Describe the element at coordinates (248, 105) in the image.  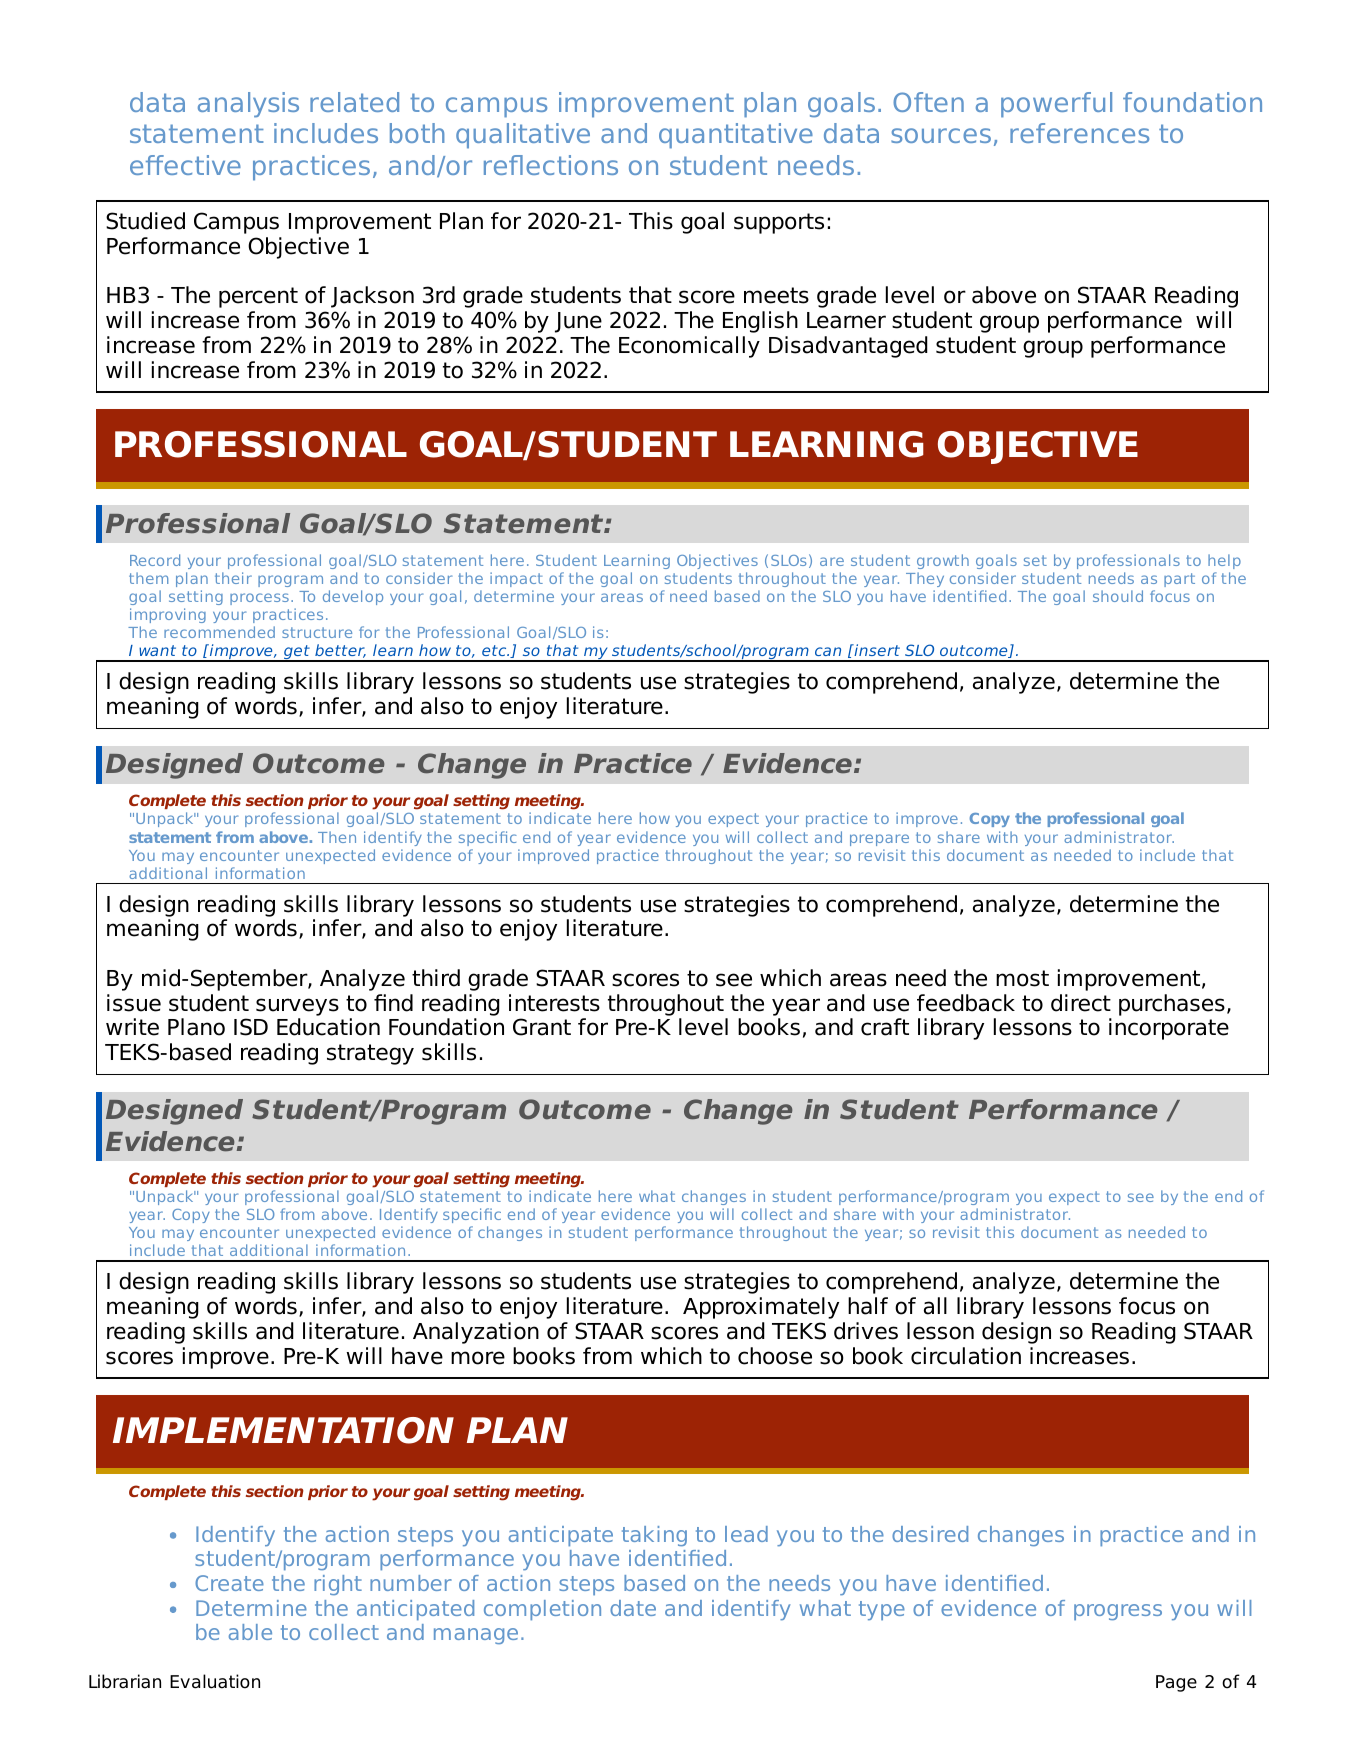
I see `analysis` at that location.
